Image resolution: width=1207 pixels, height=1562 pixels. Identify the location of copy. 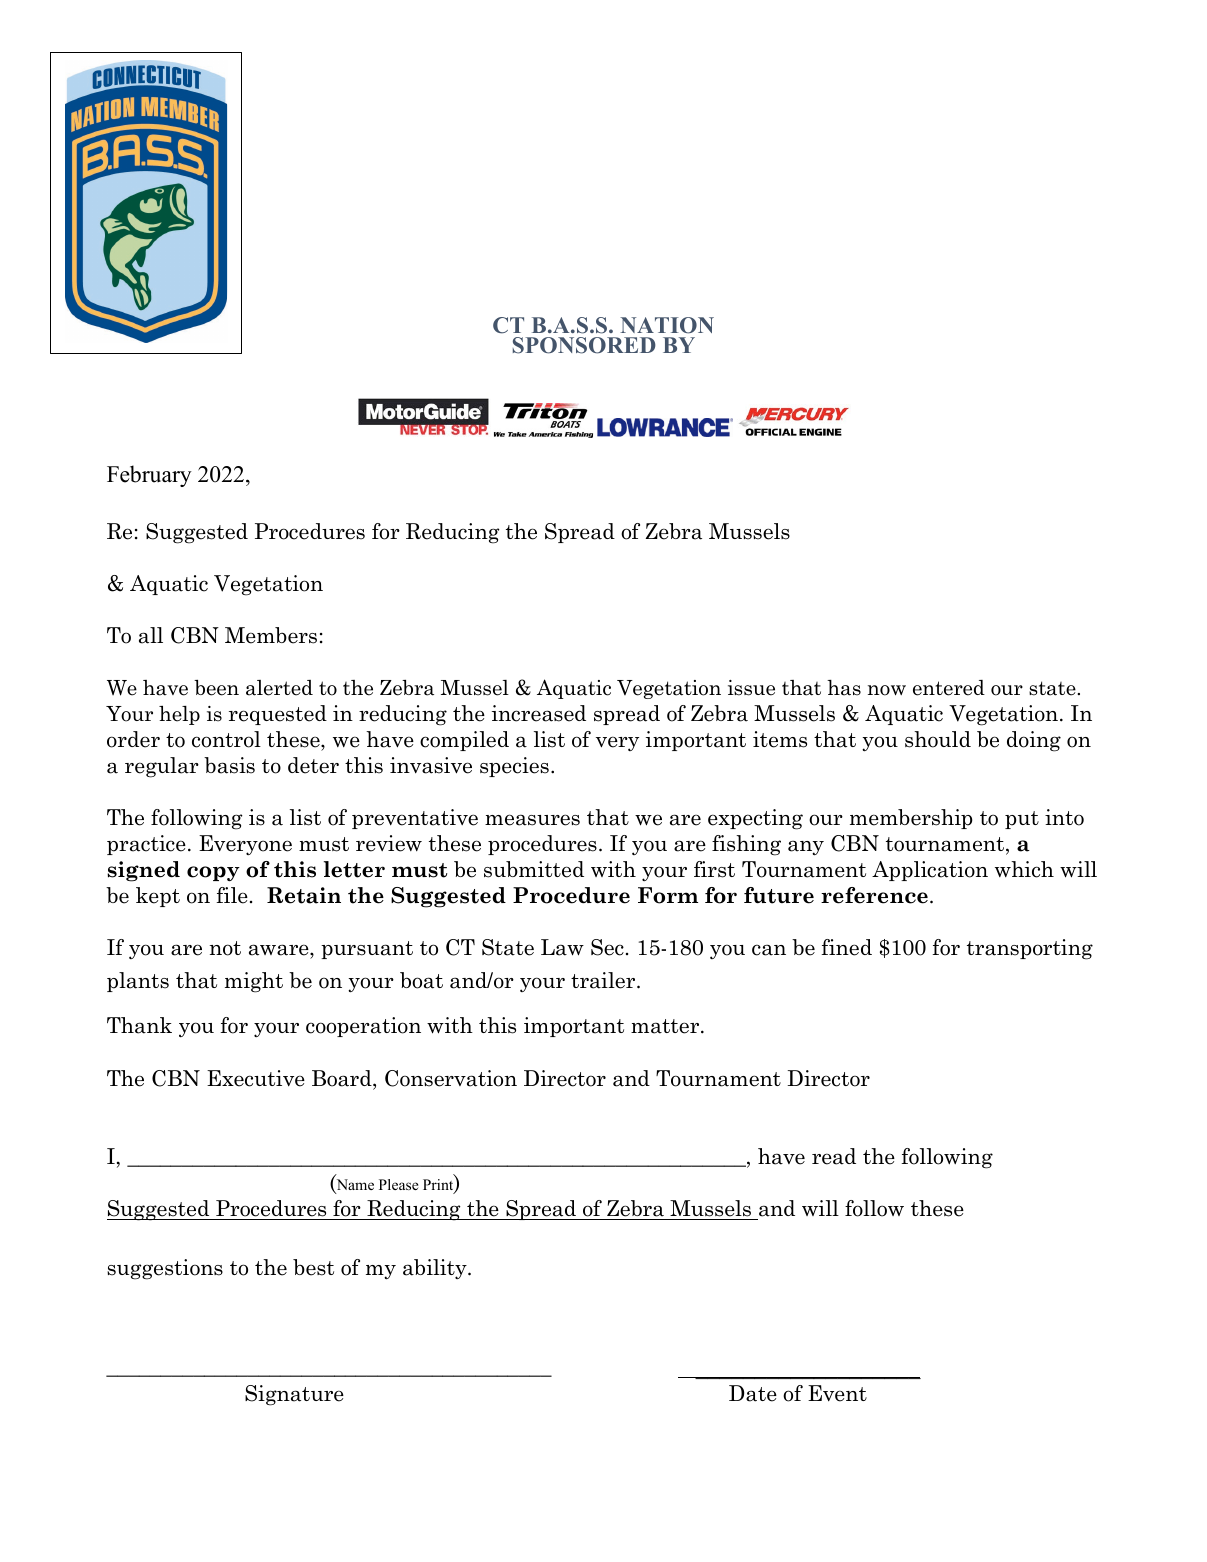
(213, 873).
